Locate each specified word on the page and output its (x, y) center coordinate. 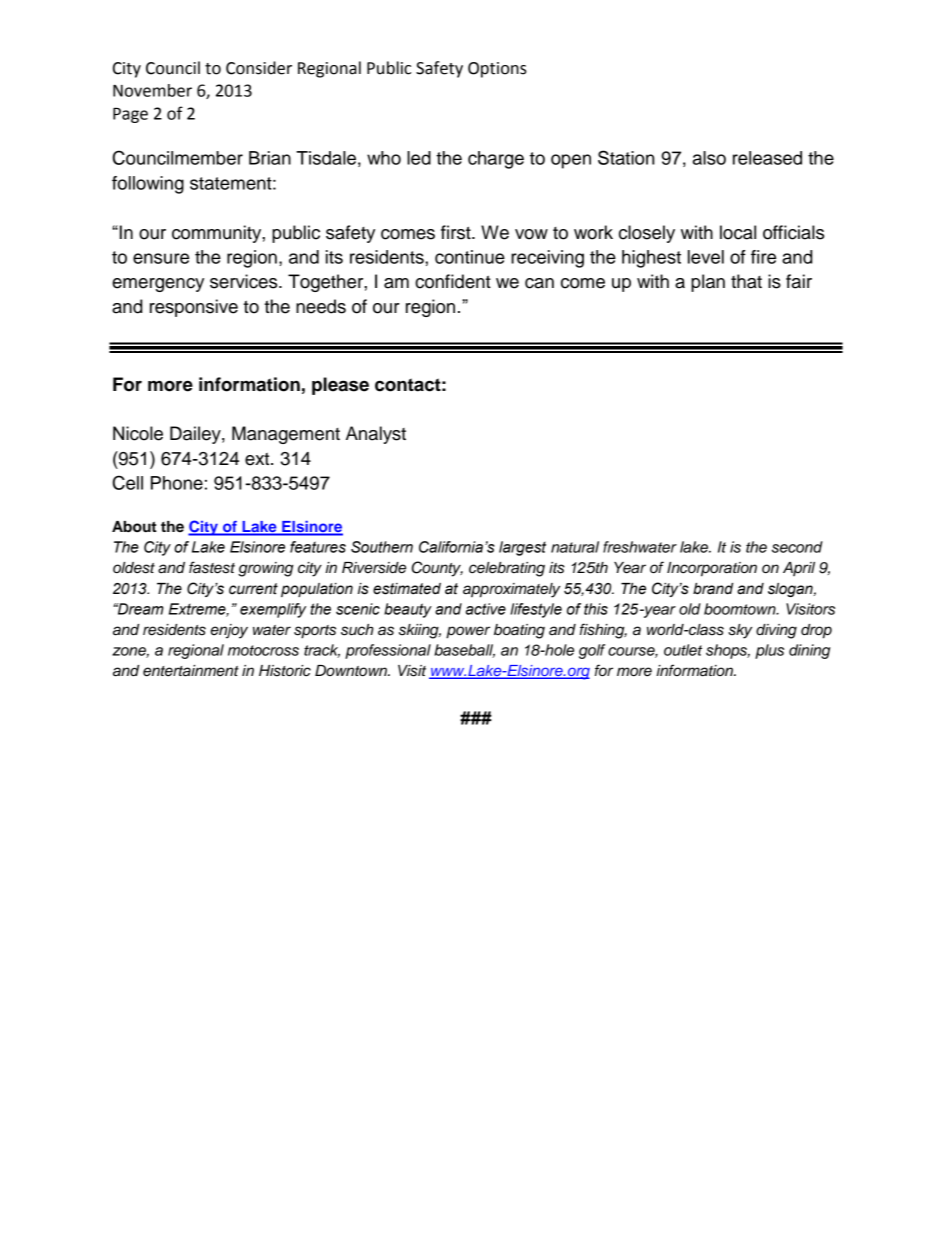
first (457, 232)
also (709, 158)
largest (522, 548)
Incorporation (712, 569)
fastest (212, 567)
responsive (194, 308)
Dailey (196, 435)
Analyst (376, 435)
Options (497, 70)
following (148, 185)
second (797, 547)
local (738, 232)
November (152, 90)
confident (453, 281)
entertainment (191, 671)
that (746, 281)
